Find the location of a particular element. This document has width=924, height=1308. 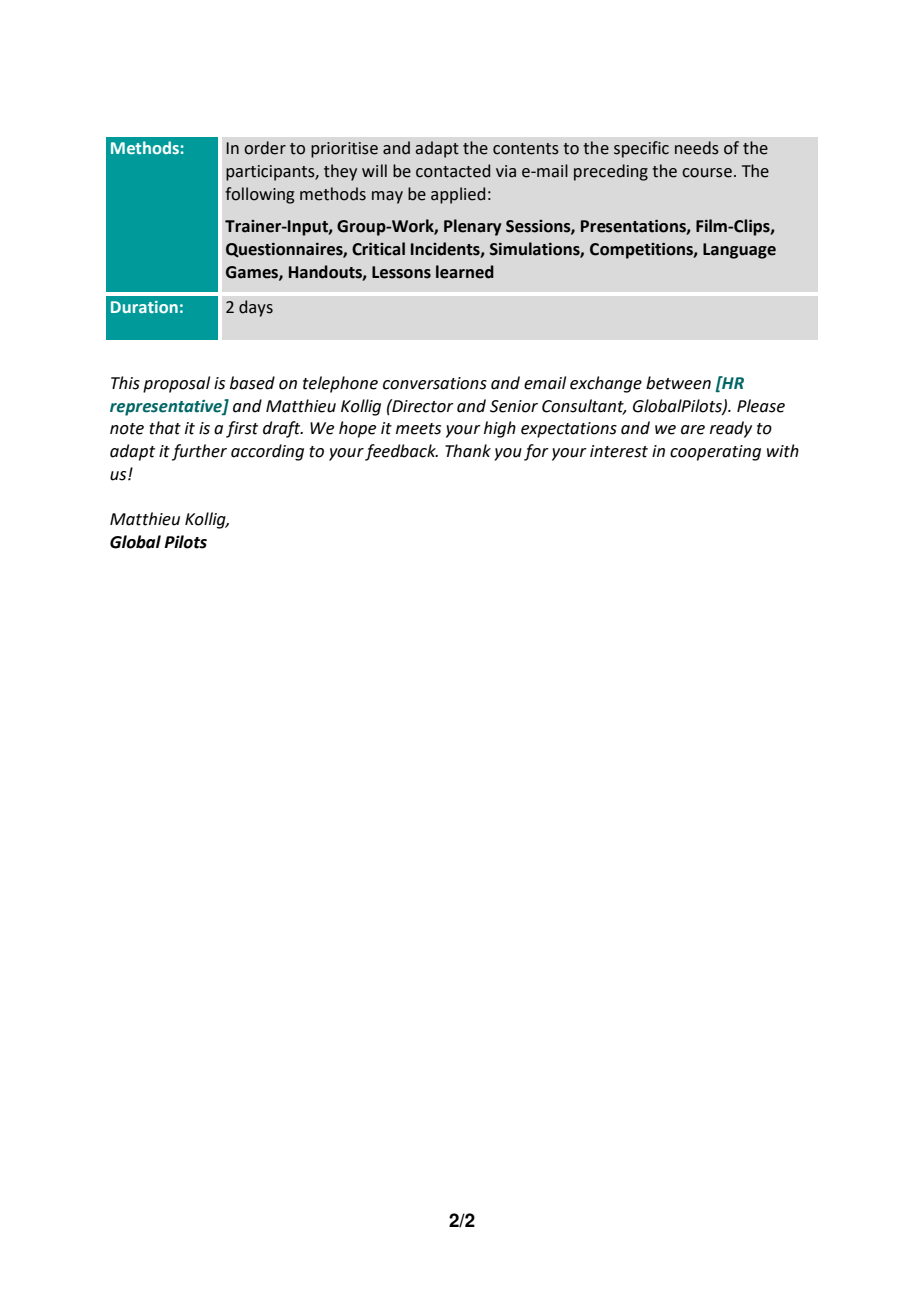

cooperating is located at coordinates (715, 453).
